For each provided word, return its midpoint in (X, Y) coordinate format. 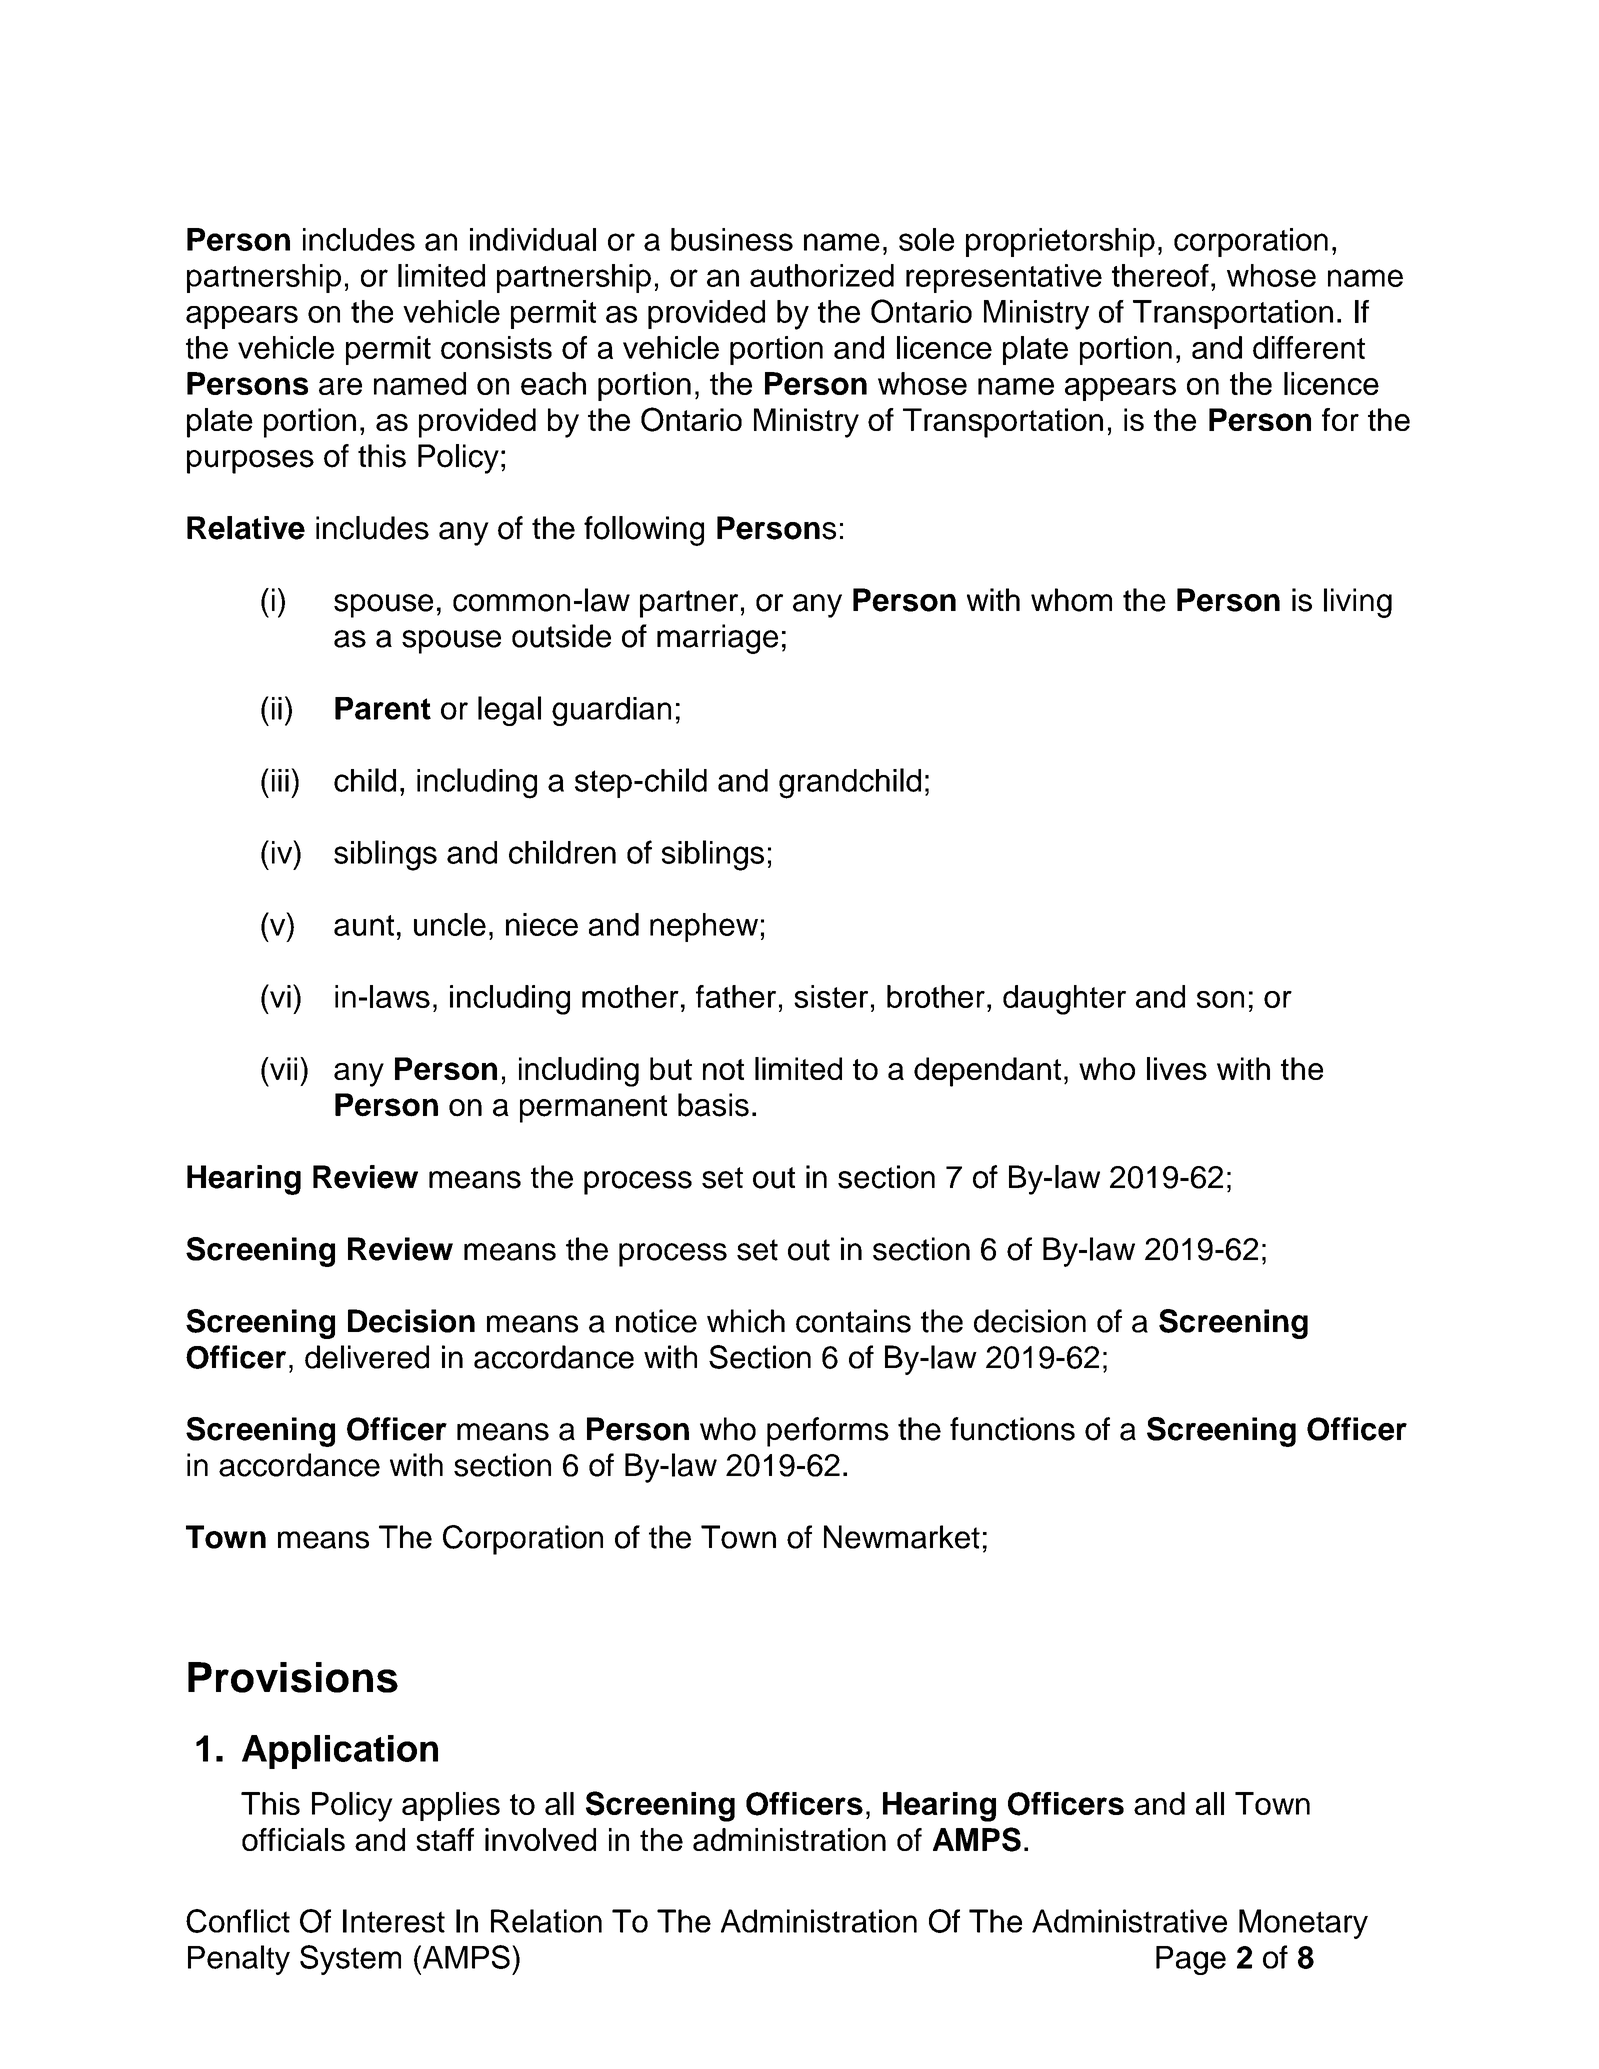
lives (1177, 1068)
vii (282, 1068)
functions (1012, 1429)
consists (496, 347)
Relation (546, 1921)
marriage (717, 639)
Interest (394, 1921)
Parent (383, 708)
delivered (367, 1357)
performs (828, 1432)
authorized (822, 275)
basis (713, 1105)
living (1358, 603)
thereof (1160, 275)
